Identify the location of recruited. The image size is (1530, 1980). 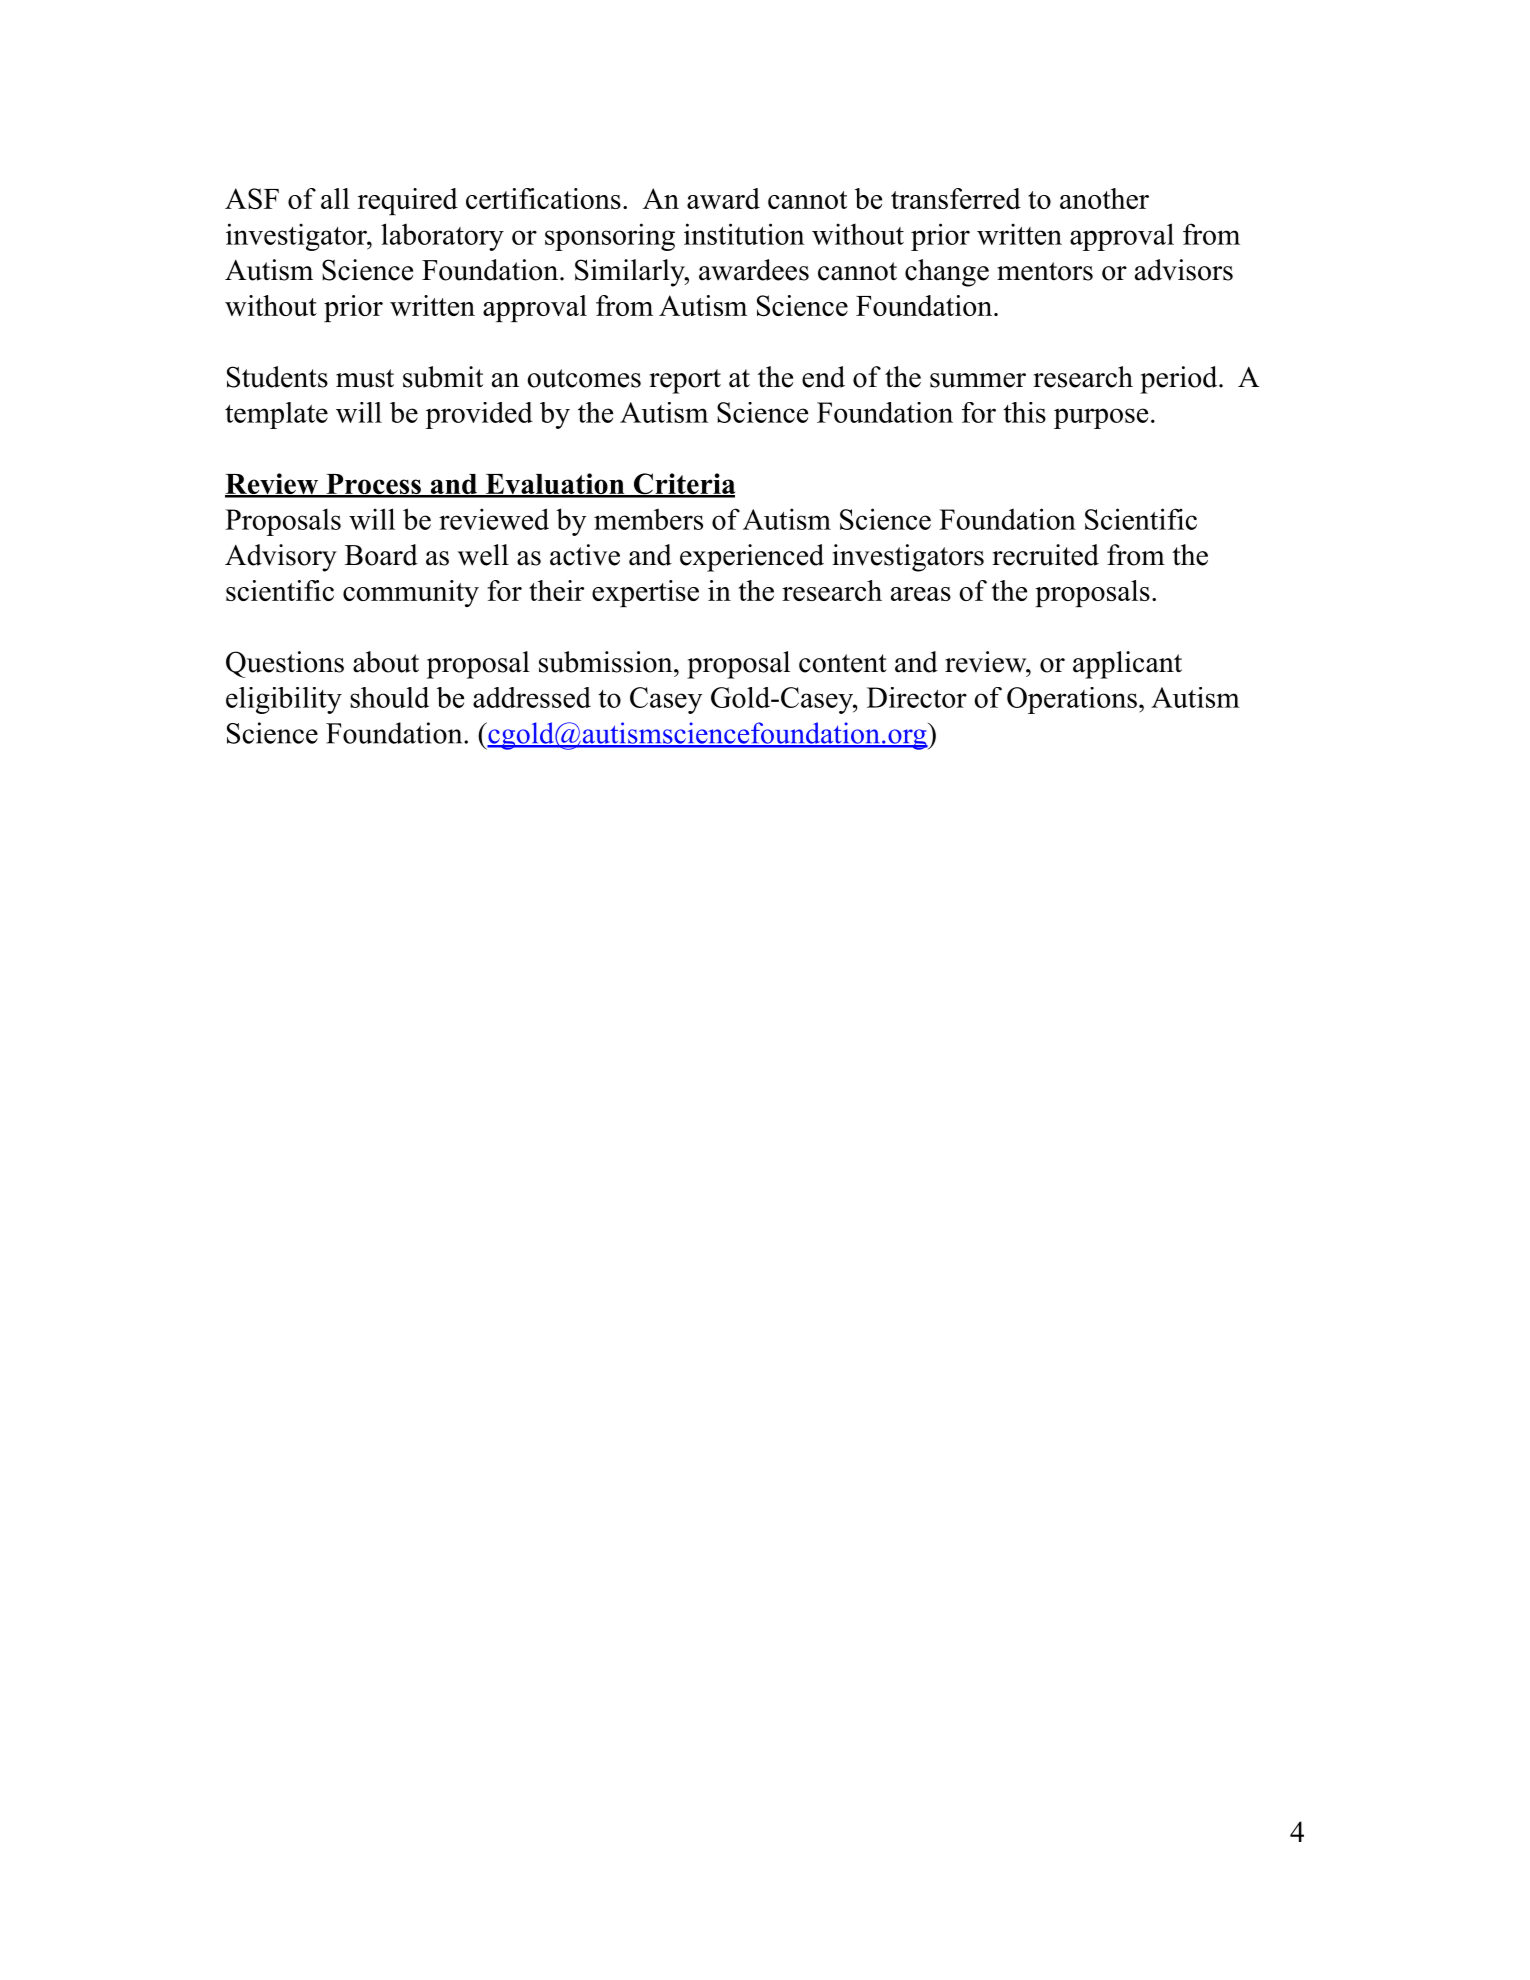
(1045, 555).
